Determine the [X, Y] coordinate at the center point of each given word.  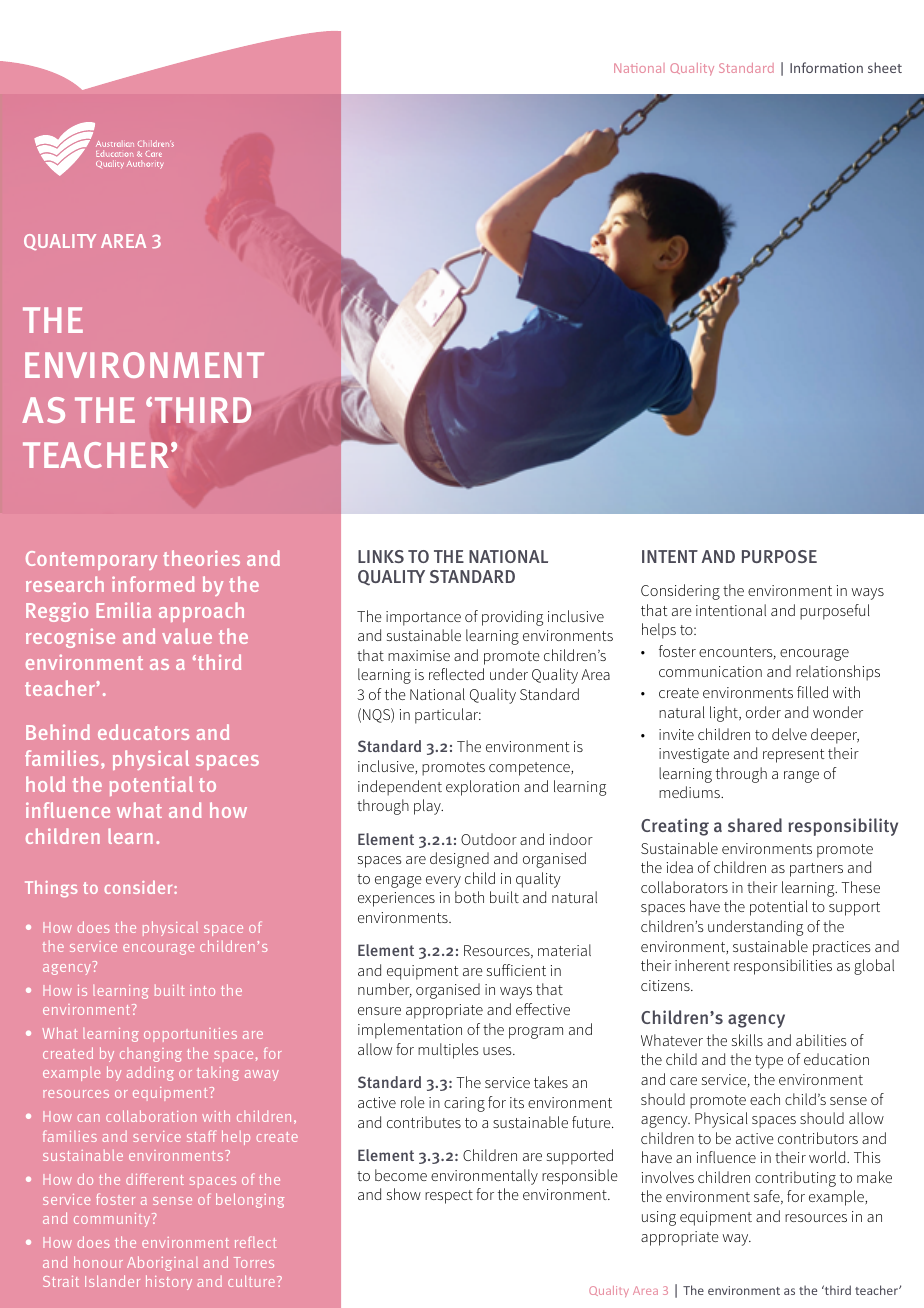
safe [768, 1197]
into [202, 990]
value [187, 636]
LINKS [381, 556]
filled [812, 692]
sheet [885, 67]
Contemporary [91, 560]
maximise [419, 655]
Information [826, 67]
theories [201, 558]
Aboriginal [162, 1263]
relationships [838, 673]
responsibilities [783, 967]
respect [449, 1197]
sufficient [516, 970]
